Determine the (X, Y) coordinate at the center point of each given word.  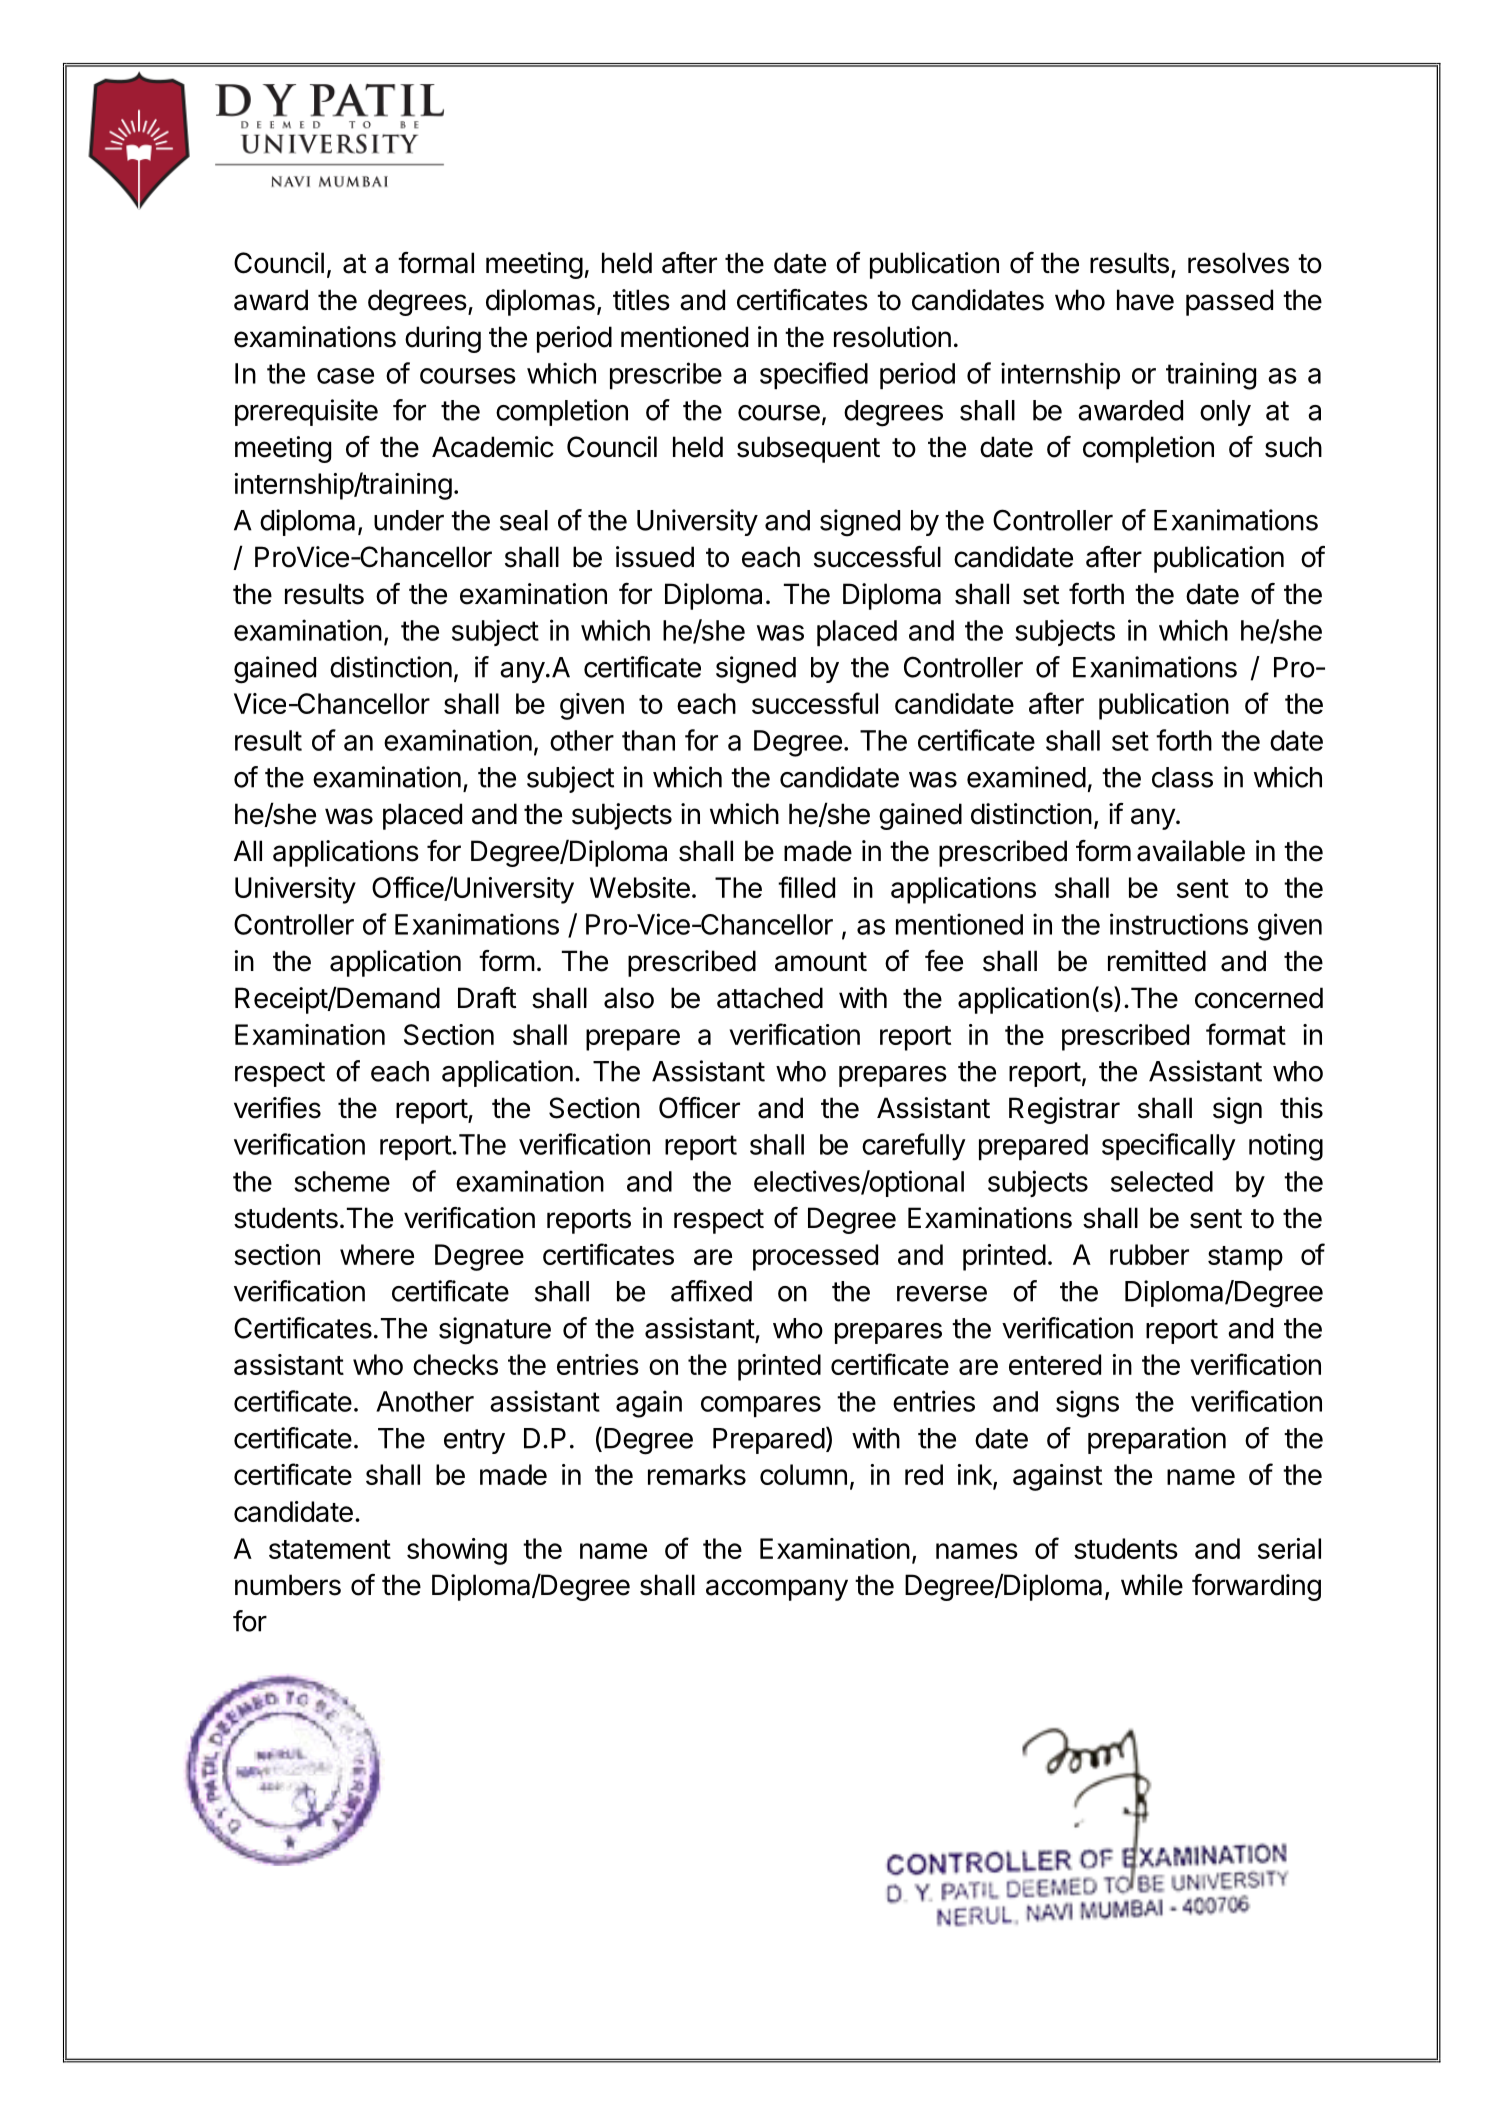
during (443, 339)
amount (821, 962)
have (1145, 300)
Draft (487, 998)
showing (457, 1551)
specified (814, 375)
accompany (777, 1590)
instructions (1179, 924)
